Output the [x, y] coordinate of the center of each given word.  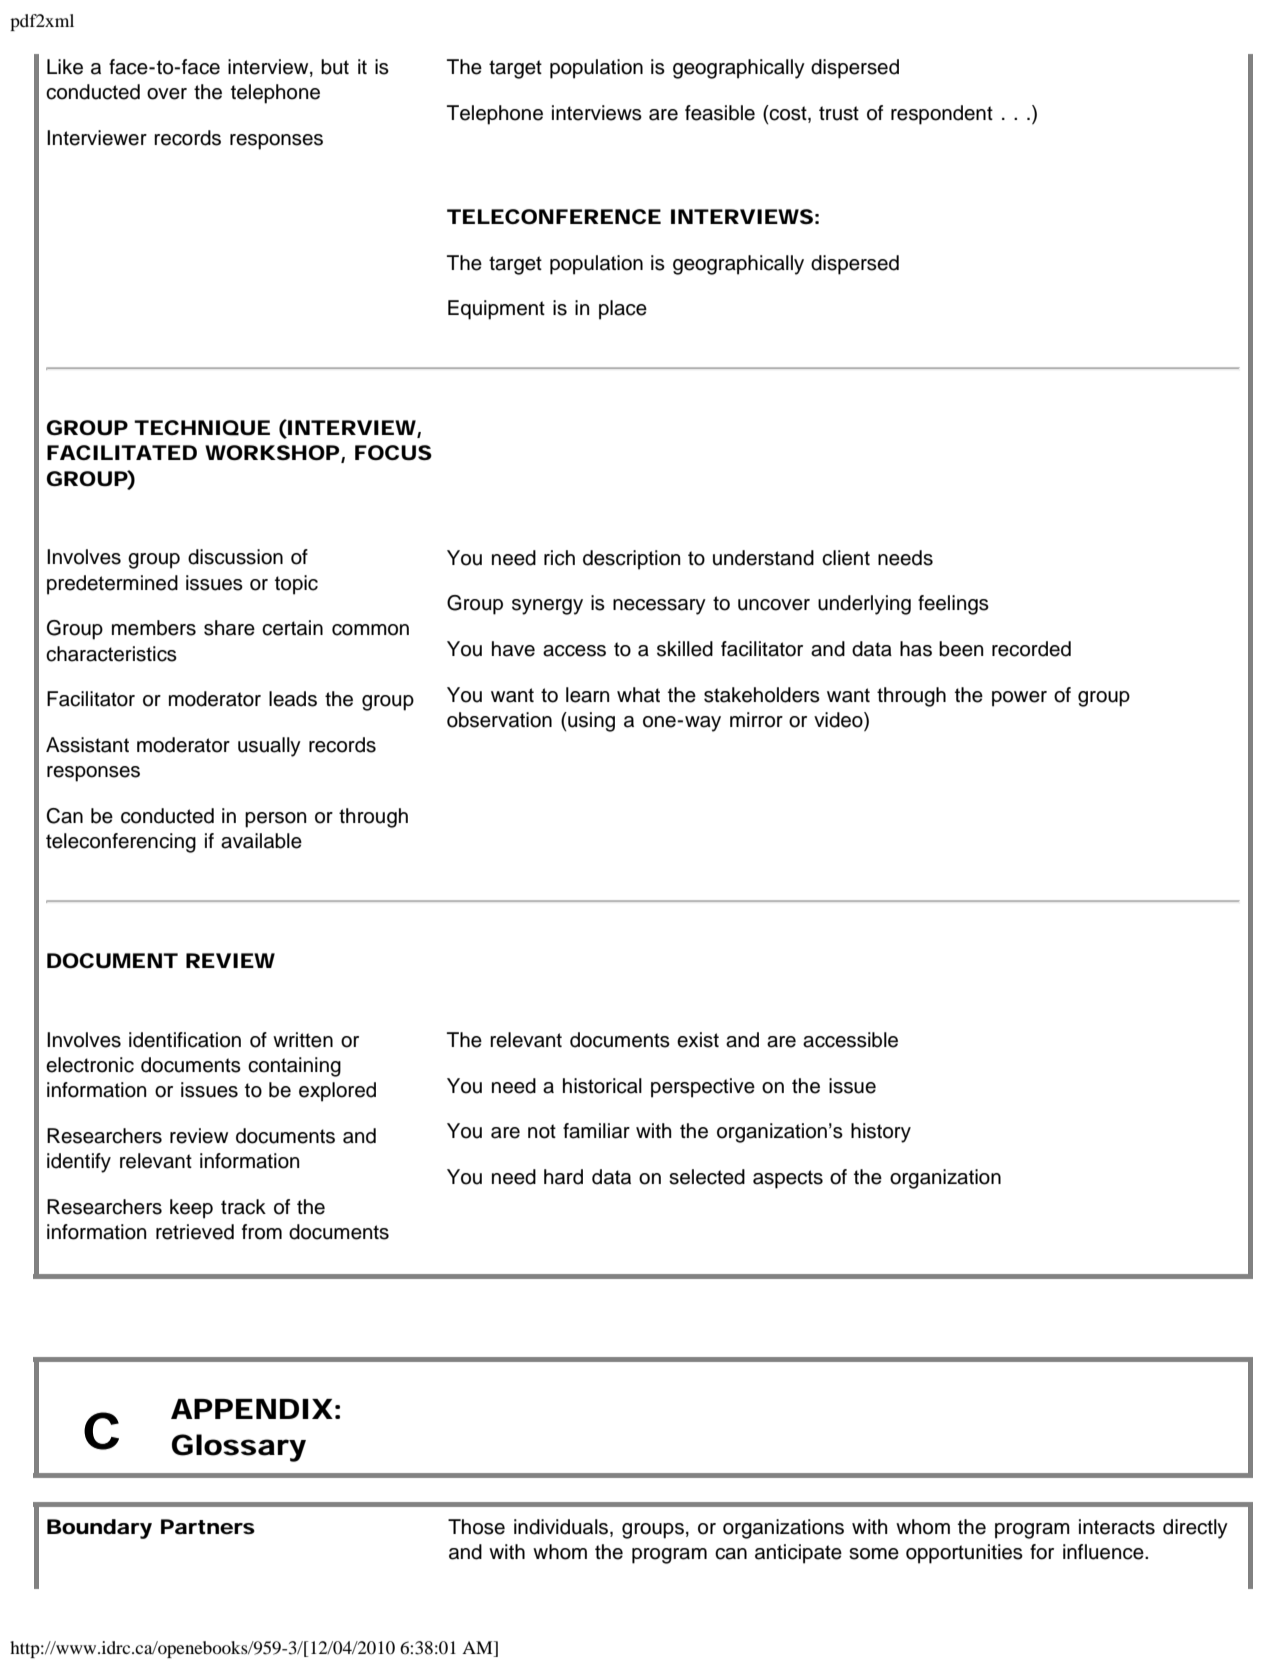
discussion [235, 557]
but [335, 67]
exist [698, 1040]
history [881, 1133]
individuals [562, 1528]
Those [476, 1527]
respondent [942, 115]
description [631, 560]
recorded [1031, 649]
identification [185, 1040]
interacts [1117, 1527]
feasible [720, 113]
